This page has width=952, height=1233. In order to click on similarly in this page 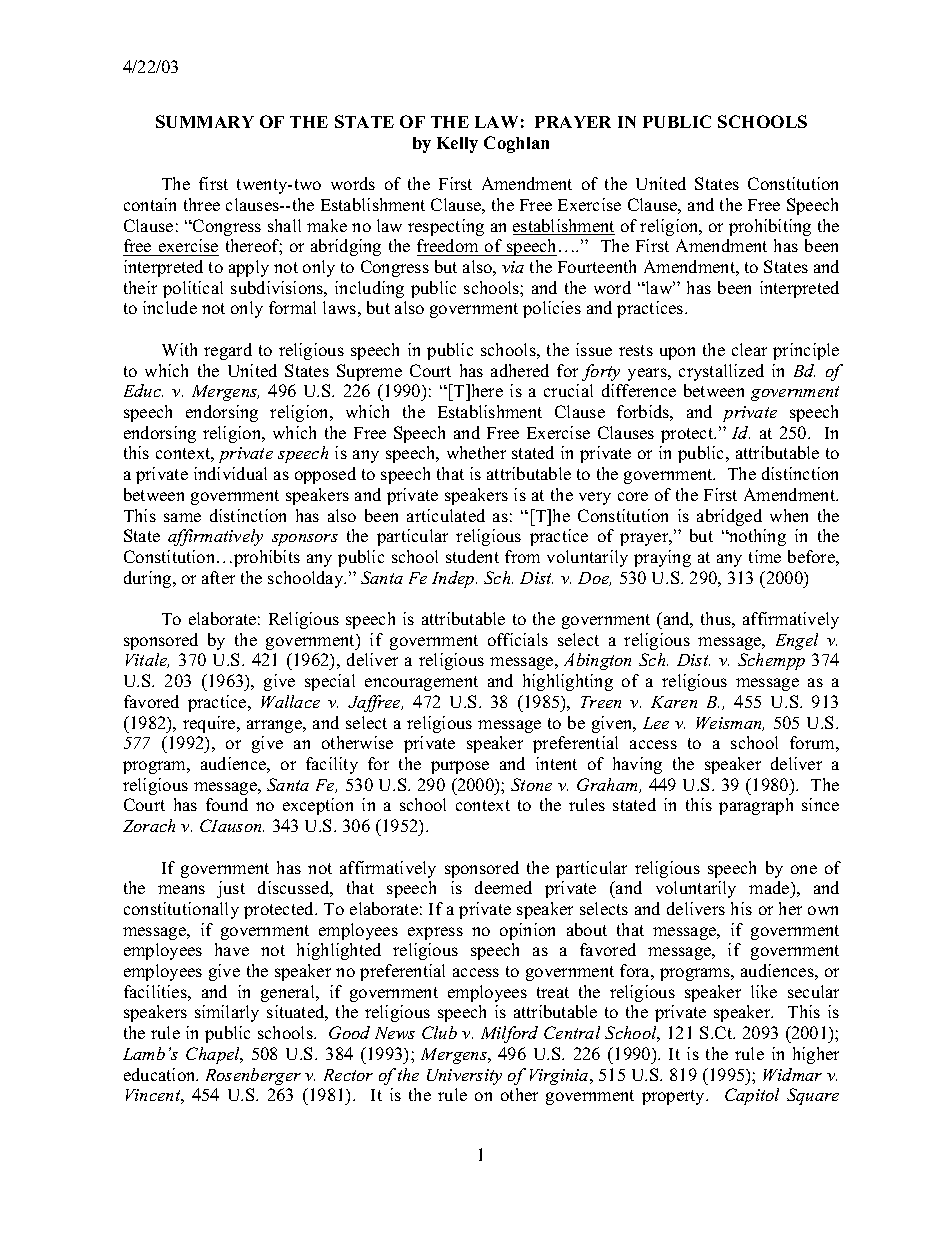, I will do `click(227, 1013)`.
